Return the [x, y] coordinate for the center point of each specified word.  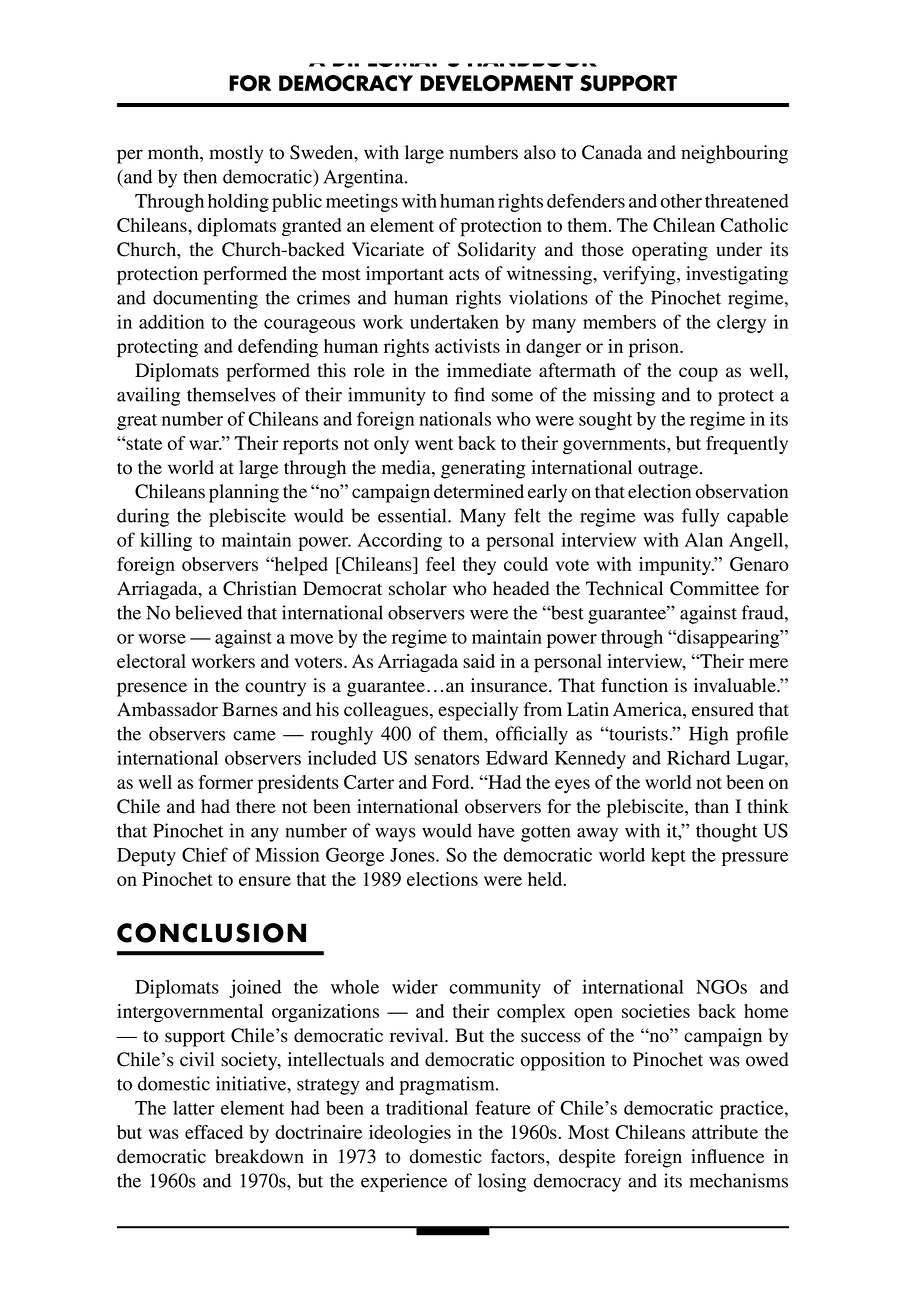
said [479, 661]
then [200, 176]
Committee [714, 588]
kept [668, 857]
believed [208, 612]
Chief [205, 854]
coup [698, 374]
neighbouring [734, 154]
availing [148, 396]
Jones [413, 855]
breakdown [259, 1156]
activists [467, 346]
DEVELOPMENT [496, 83]
